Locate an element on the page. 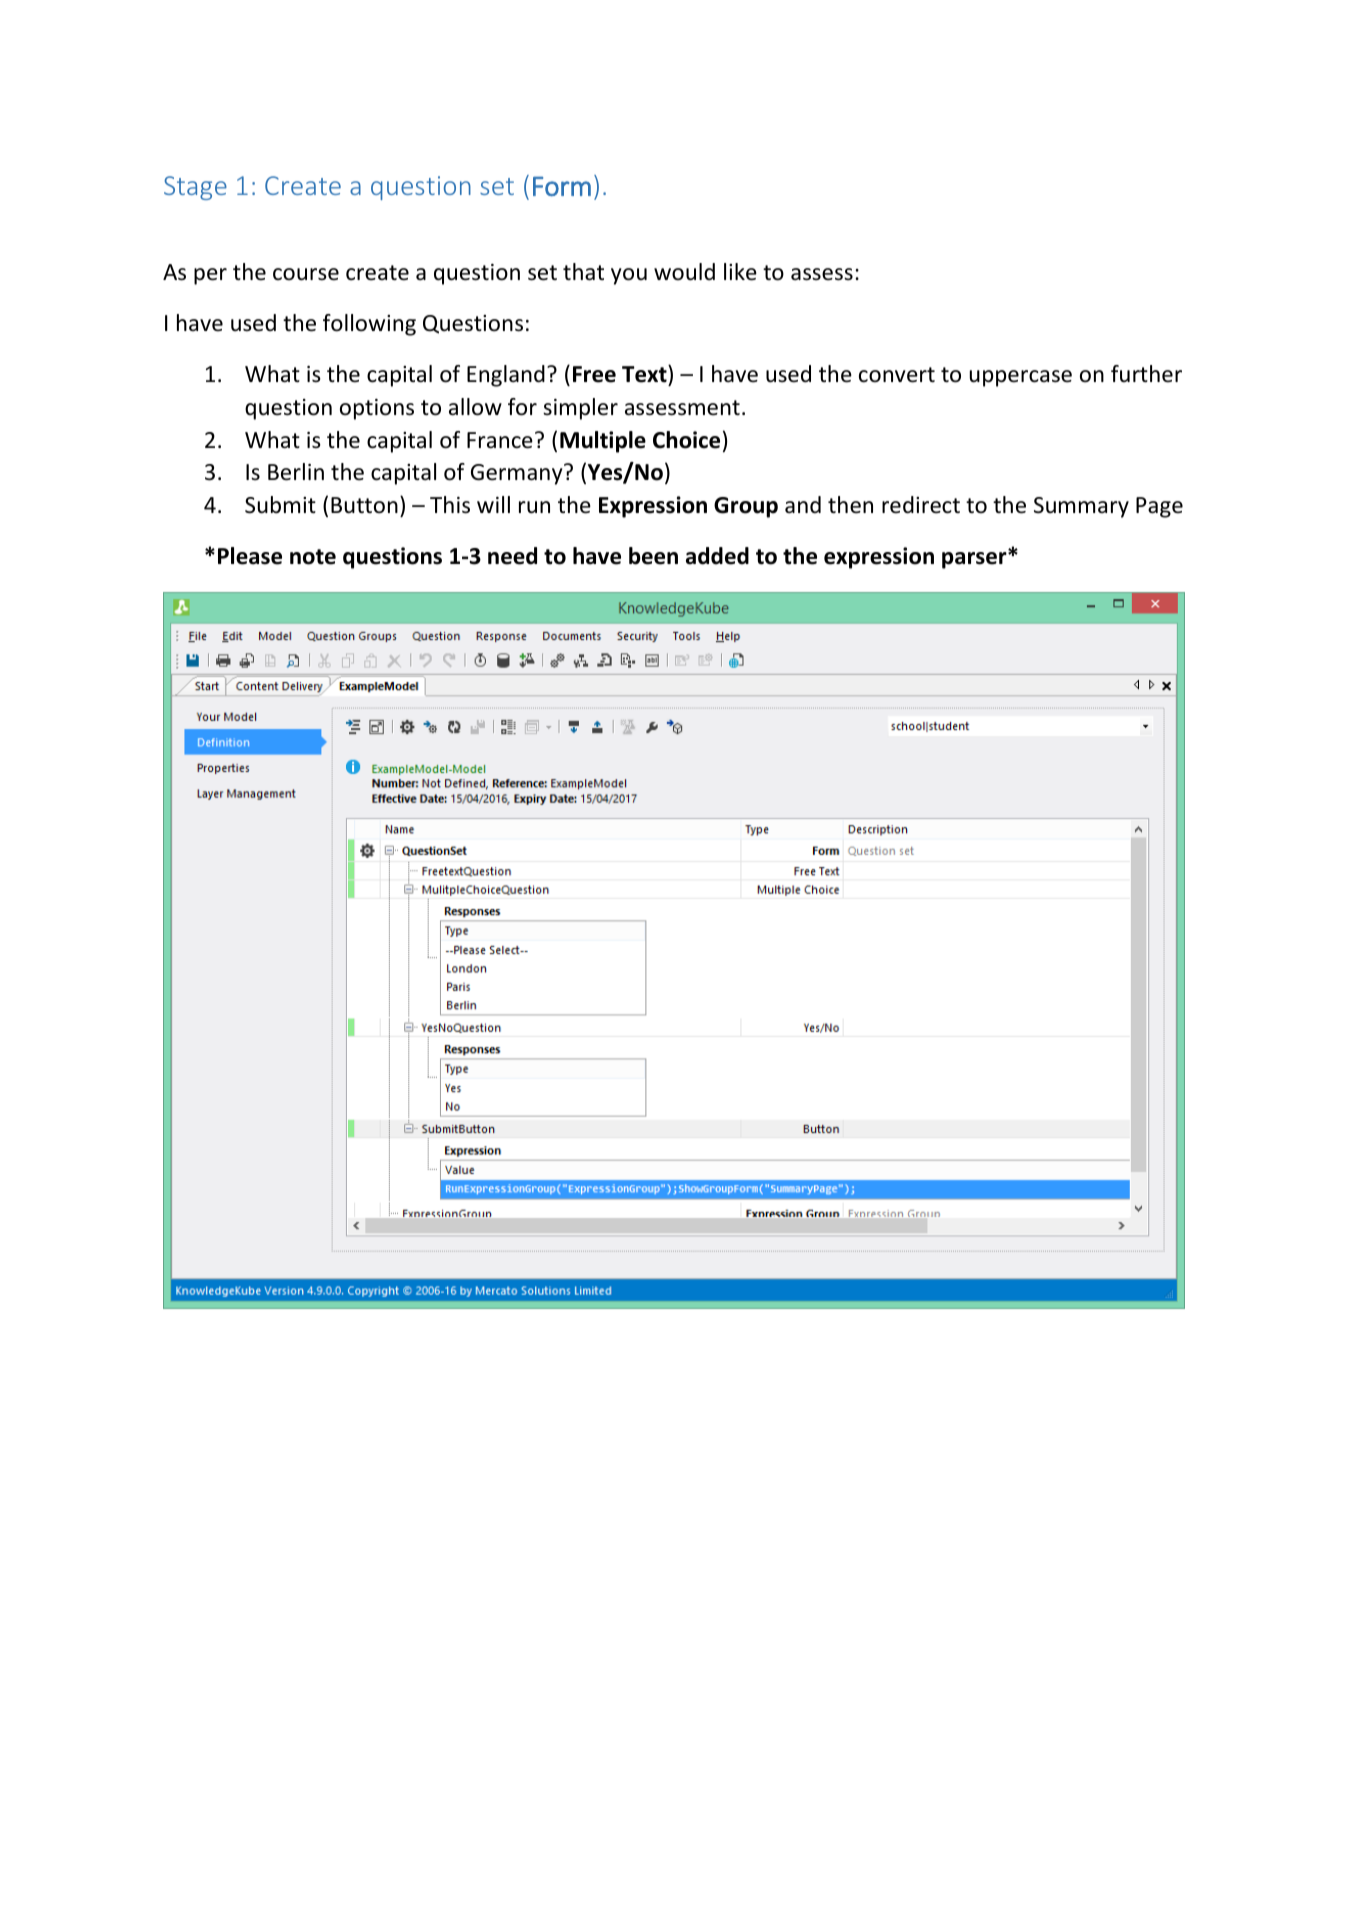 The height and width of the image is (1906, 1348). Form is located at coordinates (562, 186).
